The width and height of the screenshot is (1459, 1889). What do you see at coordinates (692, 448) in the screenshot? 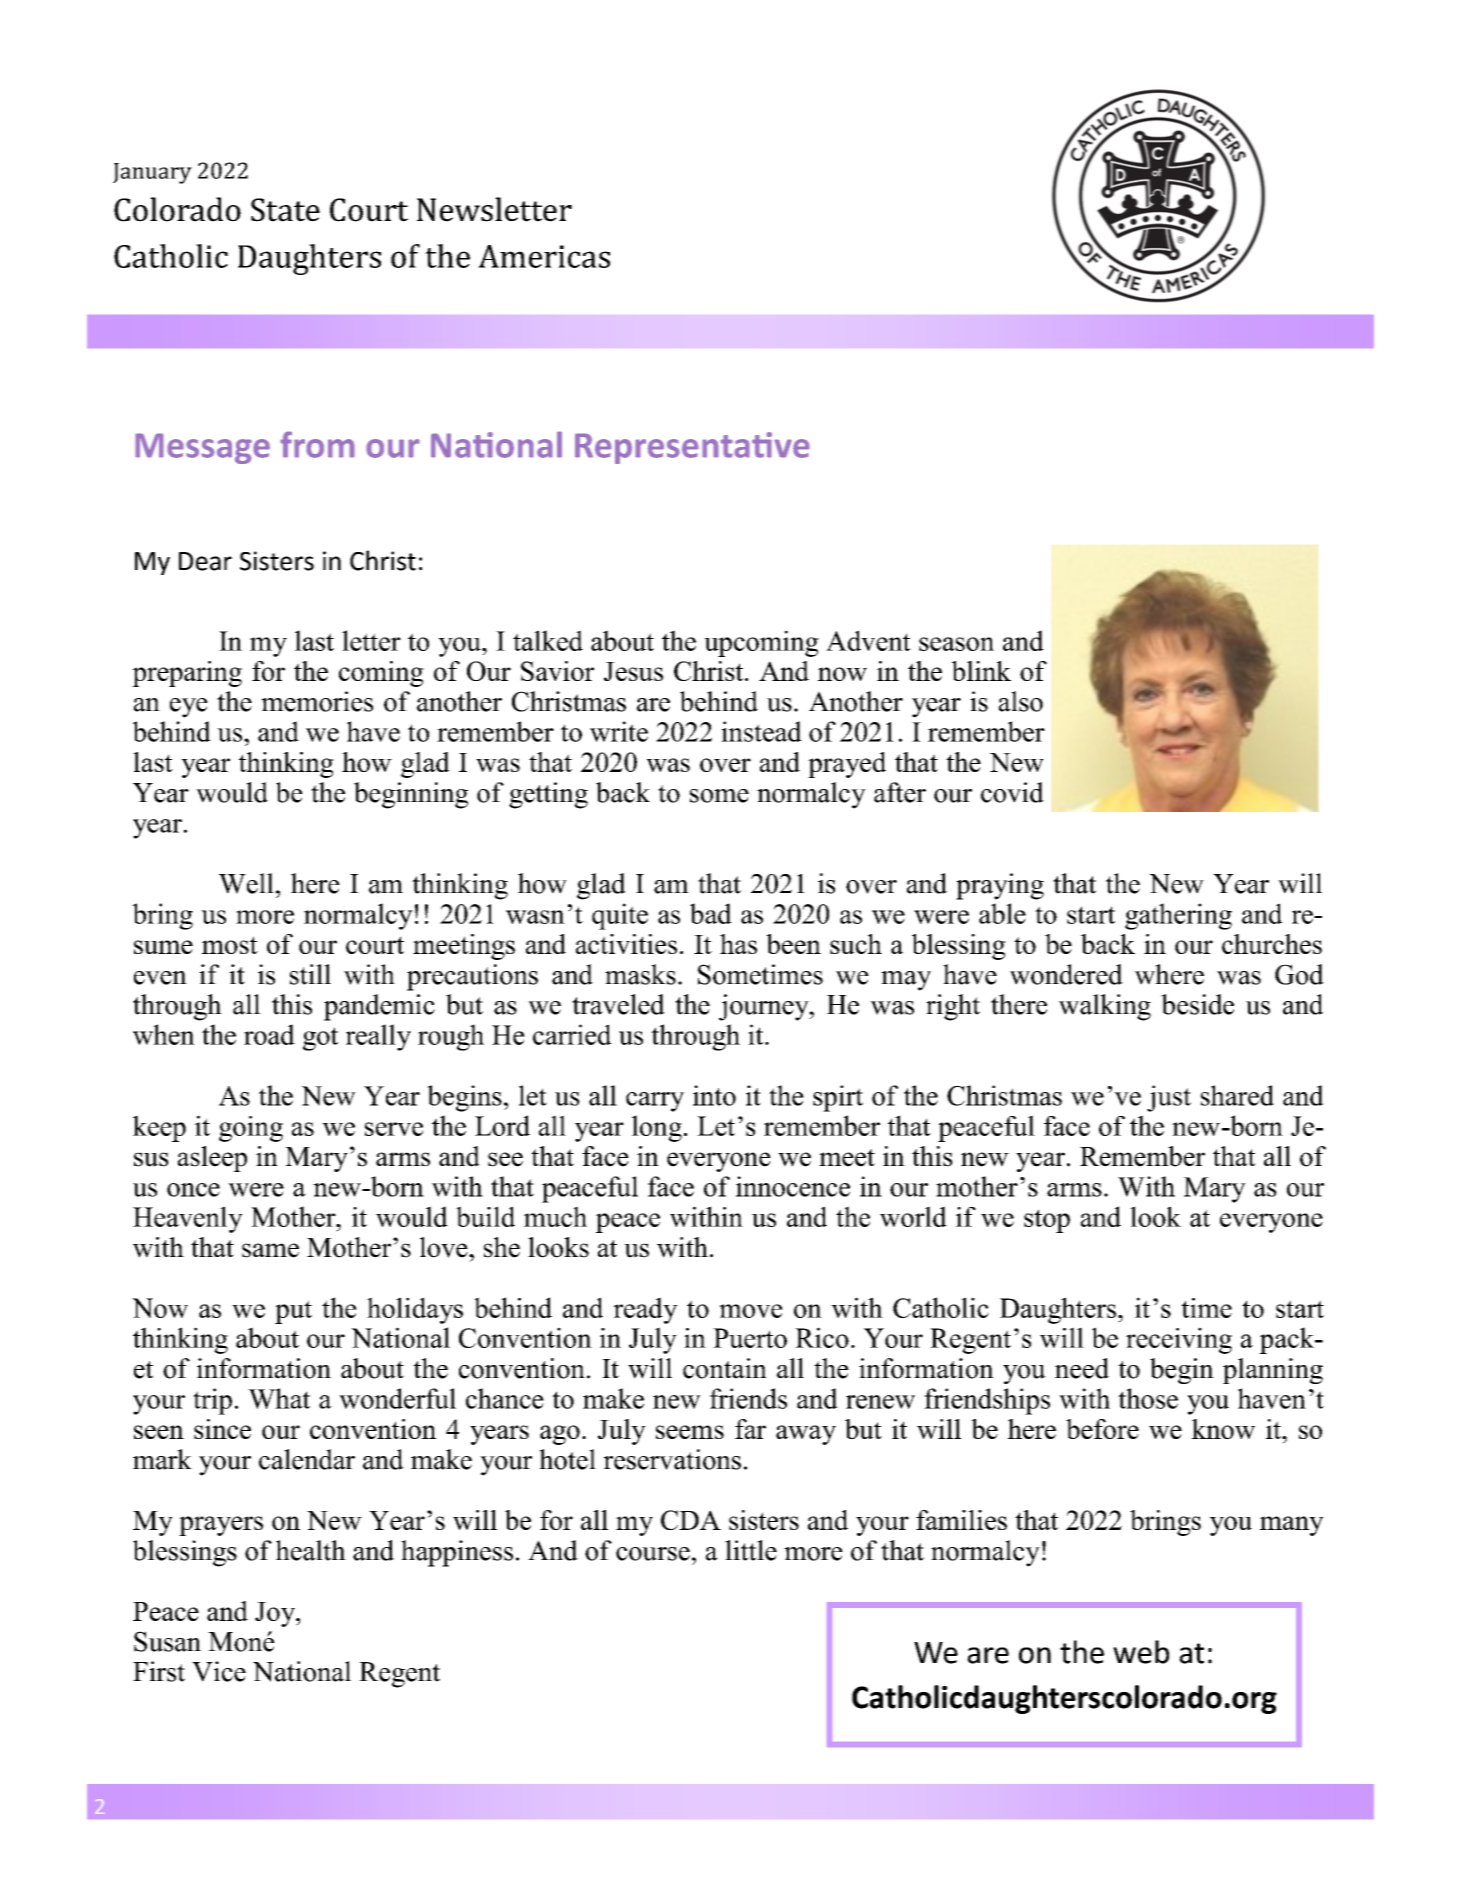
I see `Representative` at bounding box center [692, 448].
